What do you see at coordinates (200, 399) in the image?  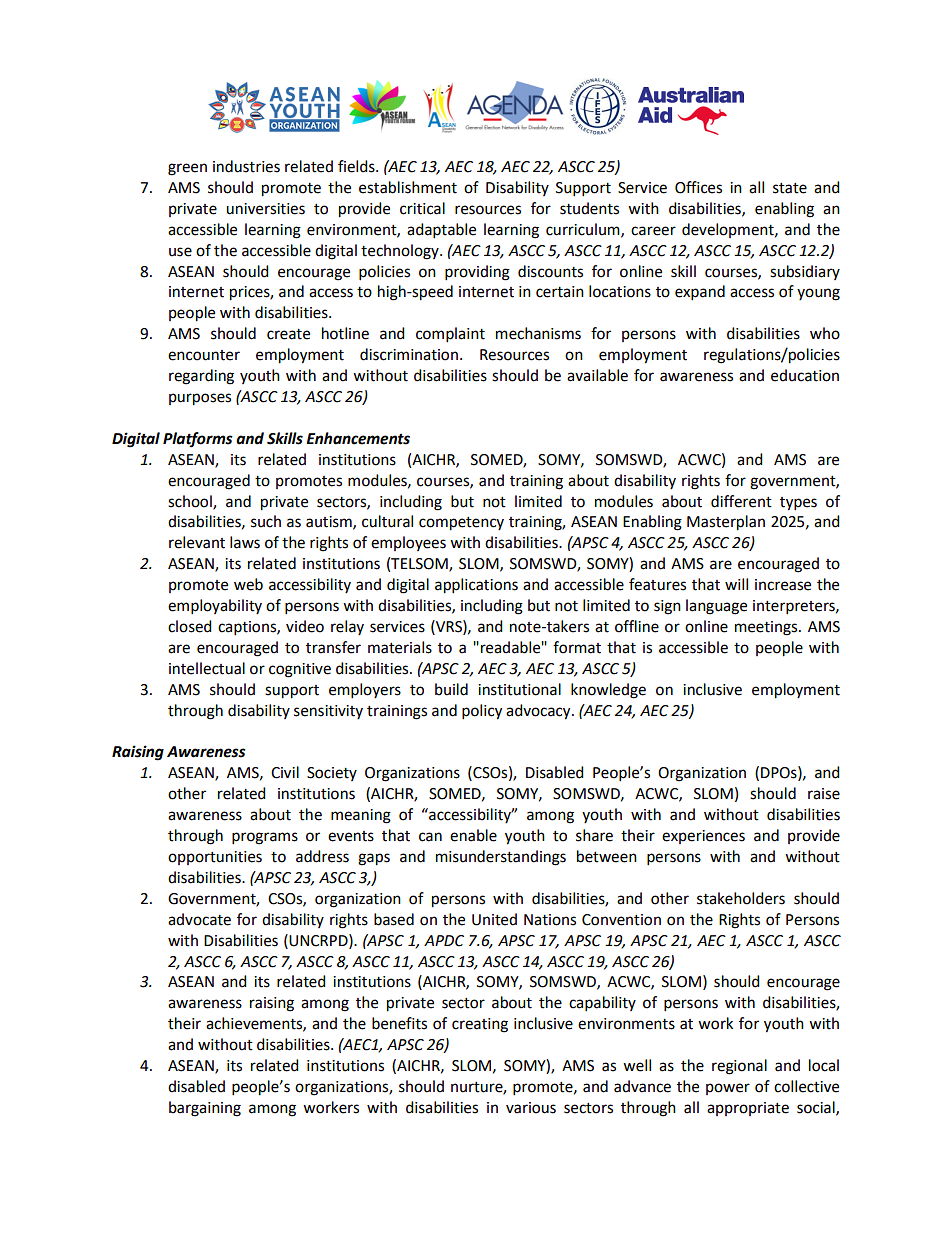 I see `purposes` at bounding box center [200, 399].
